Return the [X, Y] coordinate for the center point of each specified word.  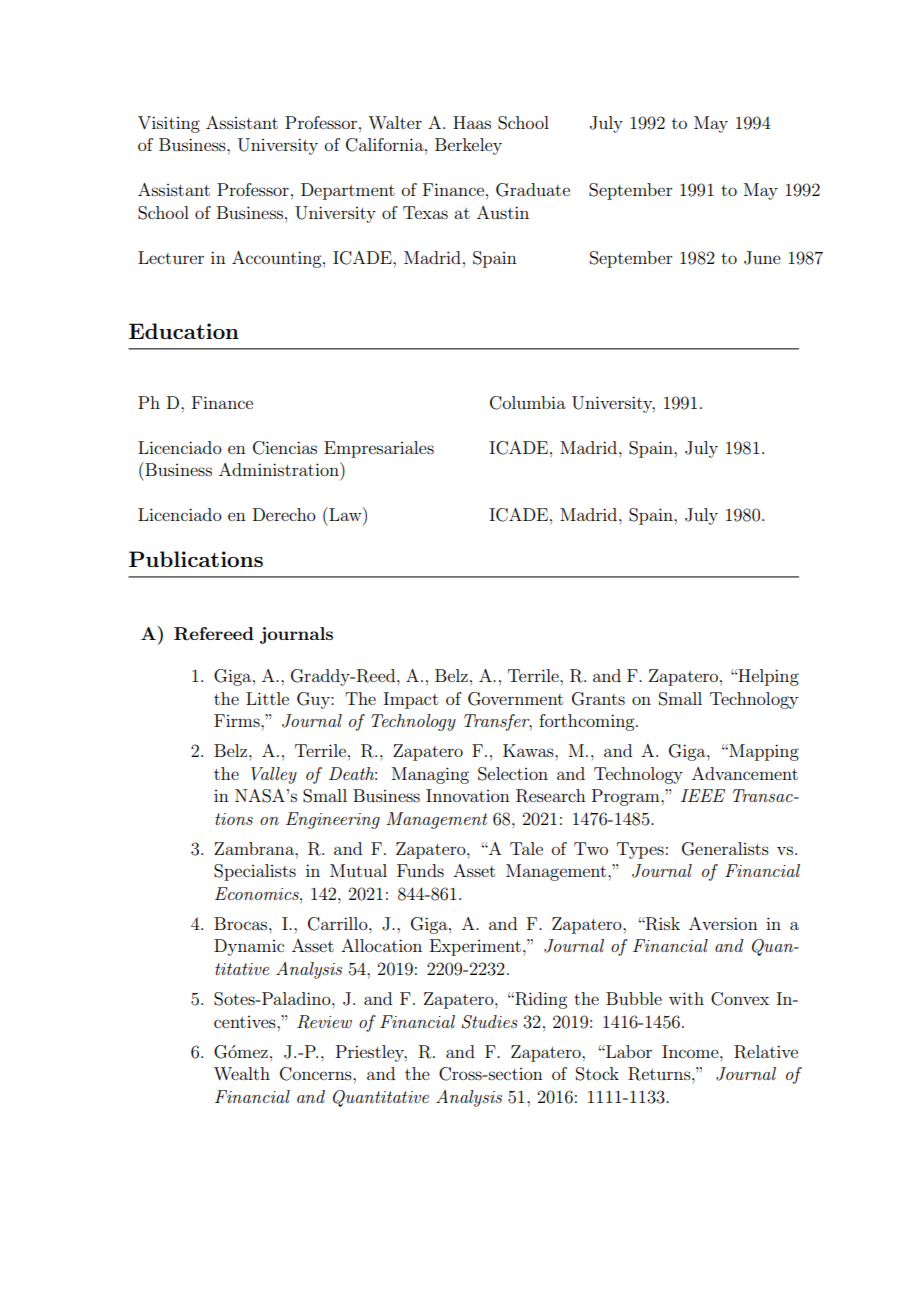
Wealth [242, 1073]
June [762, 258]
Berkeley [468, 146]
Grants [598, 699]
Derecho [284, 514]
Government [515, 699]
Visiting [169, 124]
